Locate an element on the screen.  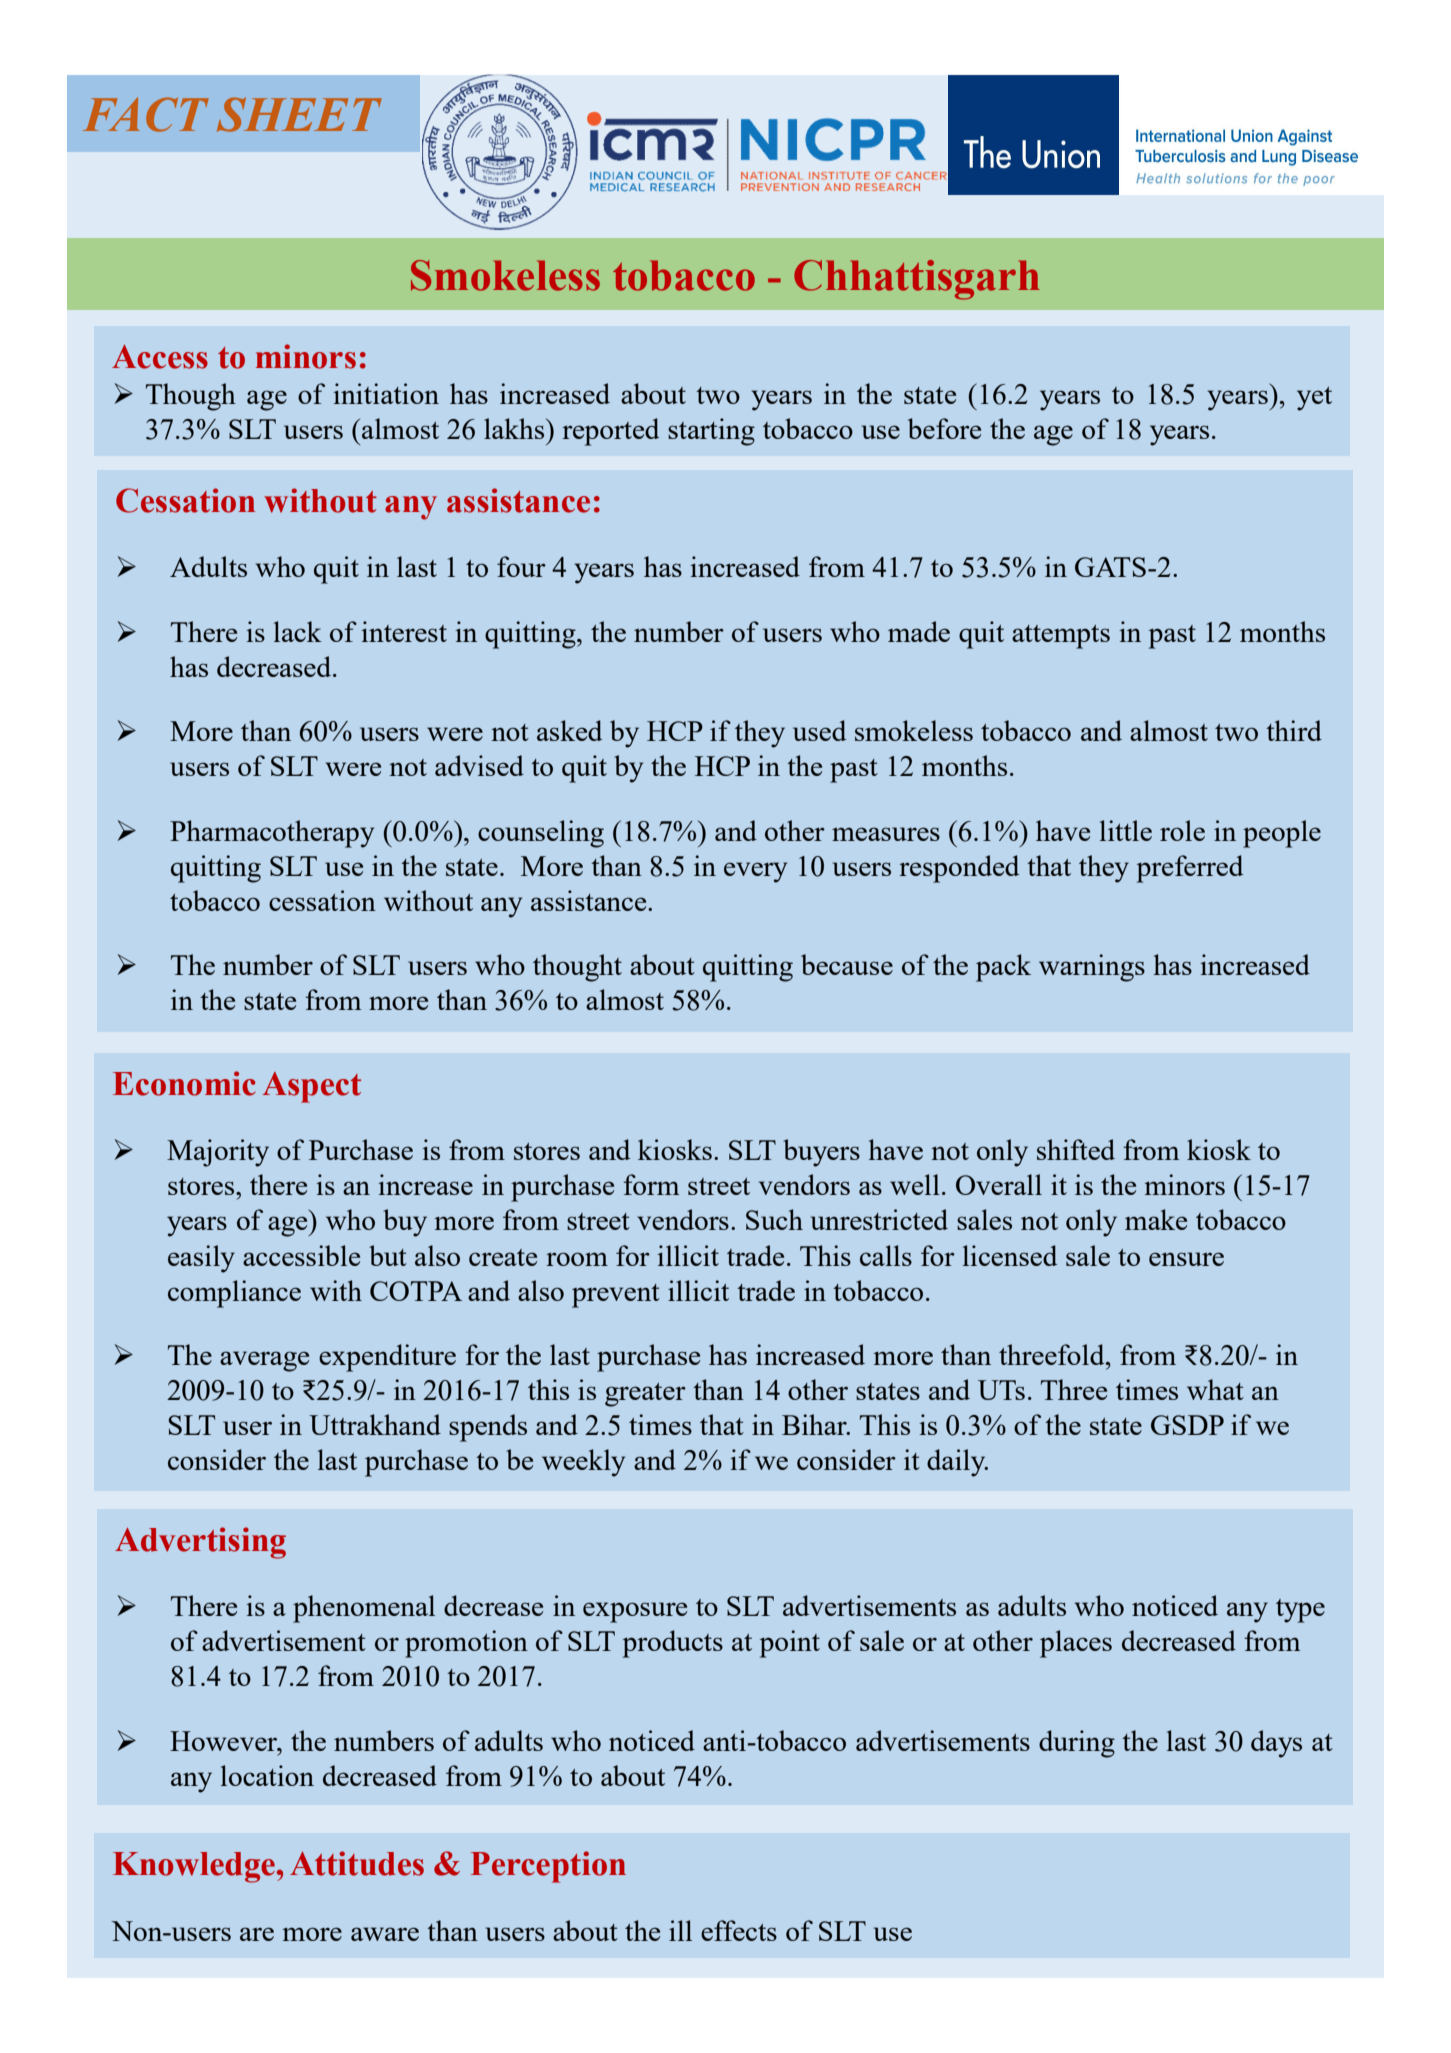
warnings is located at coordinates (1092, 968).
